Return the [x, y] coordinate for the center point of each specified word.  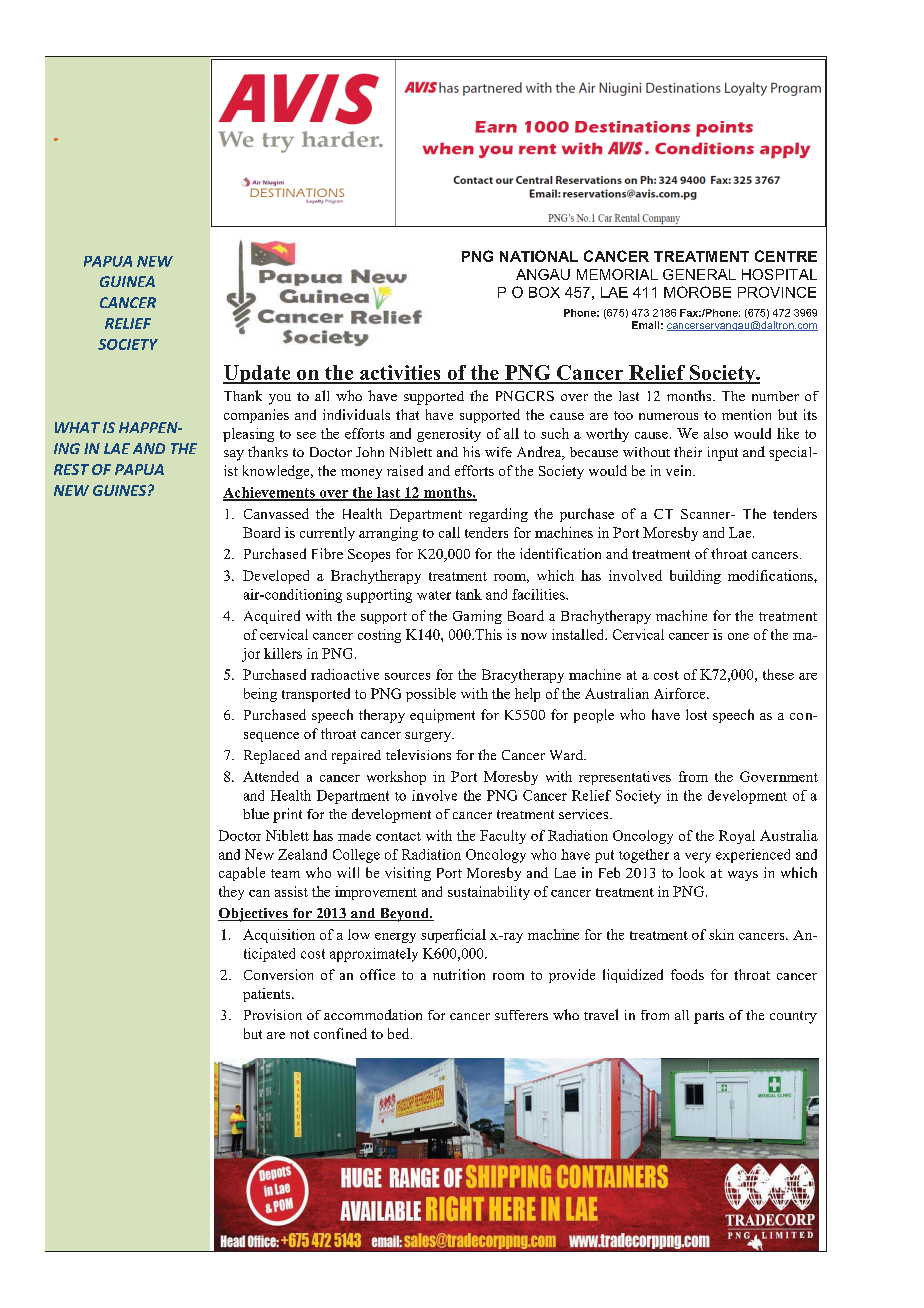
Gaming [477, 617]
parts [709, 1017]
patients [268, 995]
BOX [544, 292]
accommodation [373, 1014]
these [778, 674]
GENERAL [699, 274]
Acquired [272, 617]
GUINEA [127, 281]
